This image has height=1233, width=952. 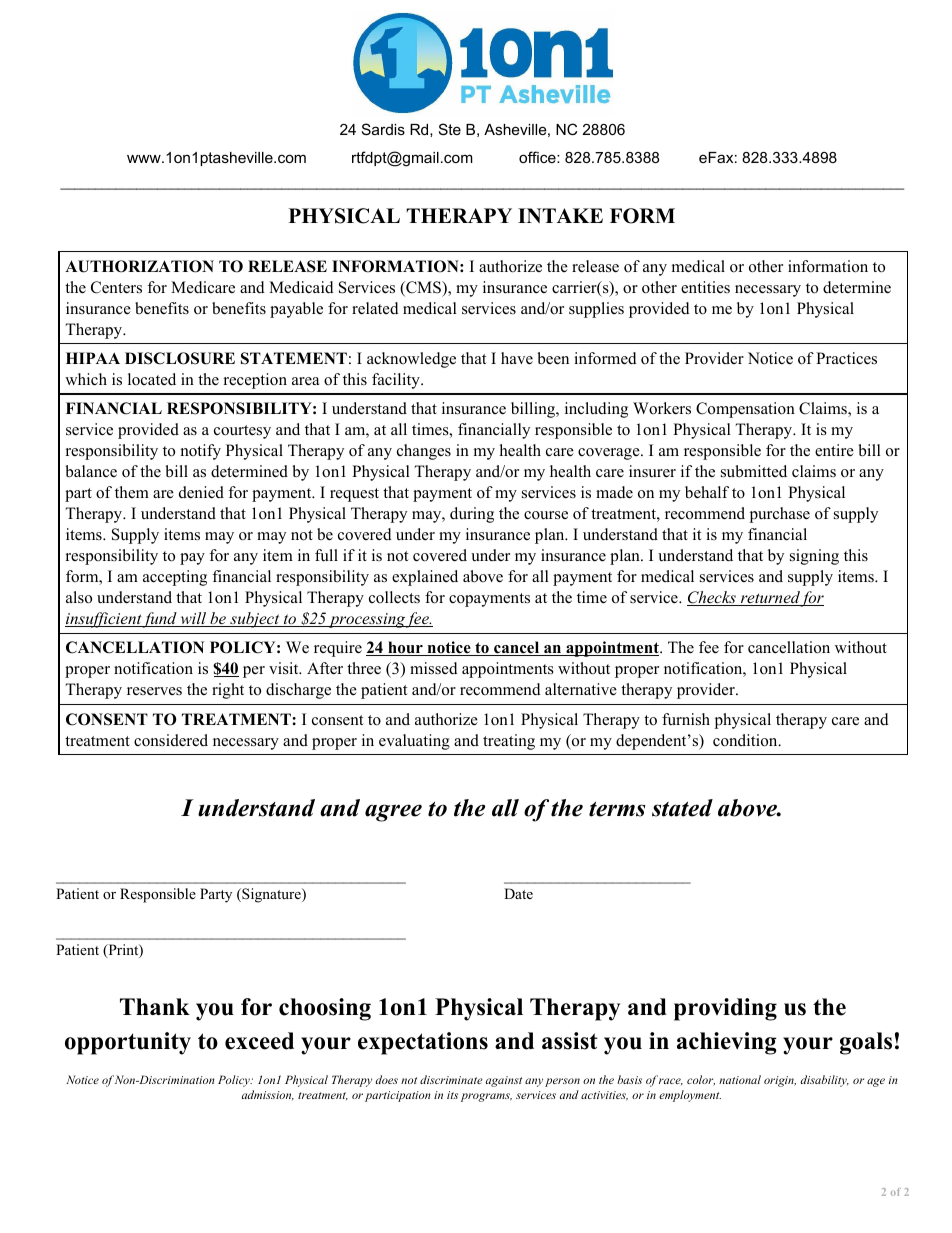 What do you see at coordinates (128, 1043) in the image?
I see `opportunity` at bounding box center [128, 1043].
